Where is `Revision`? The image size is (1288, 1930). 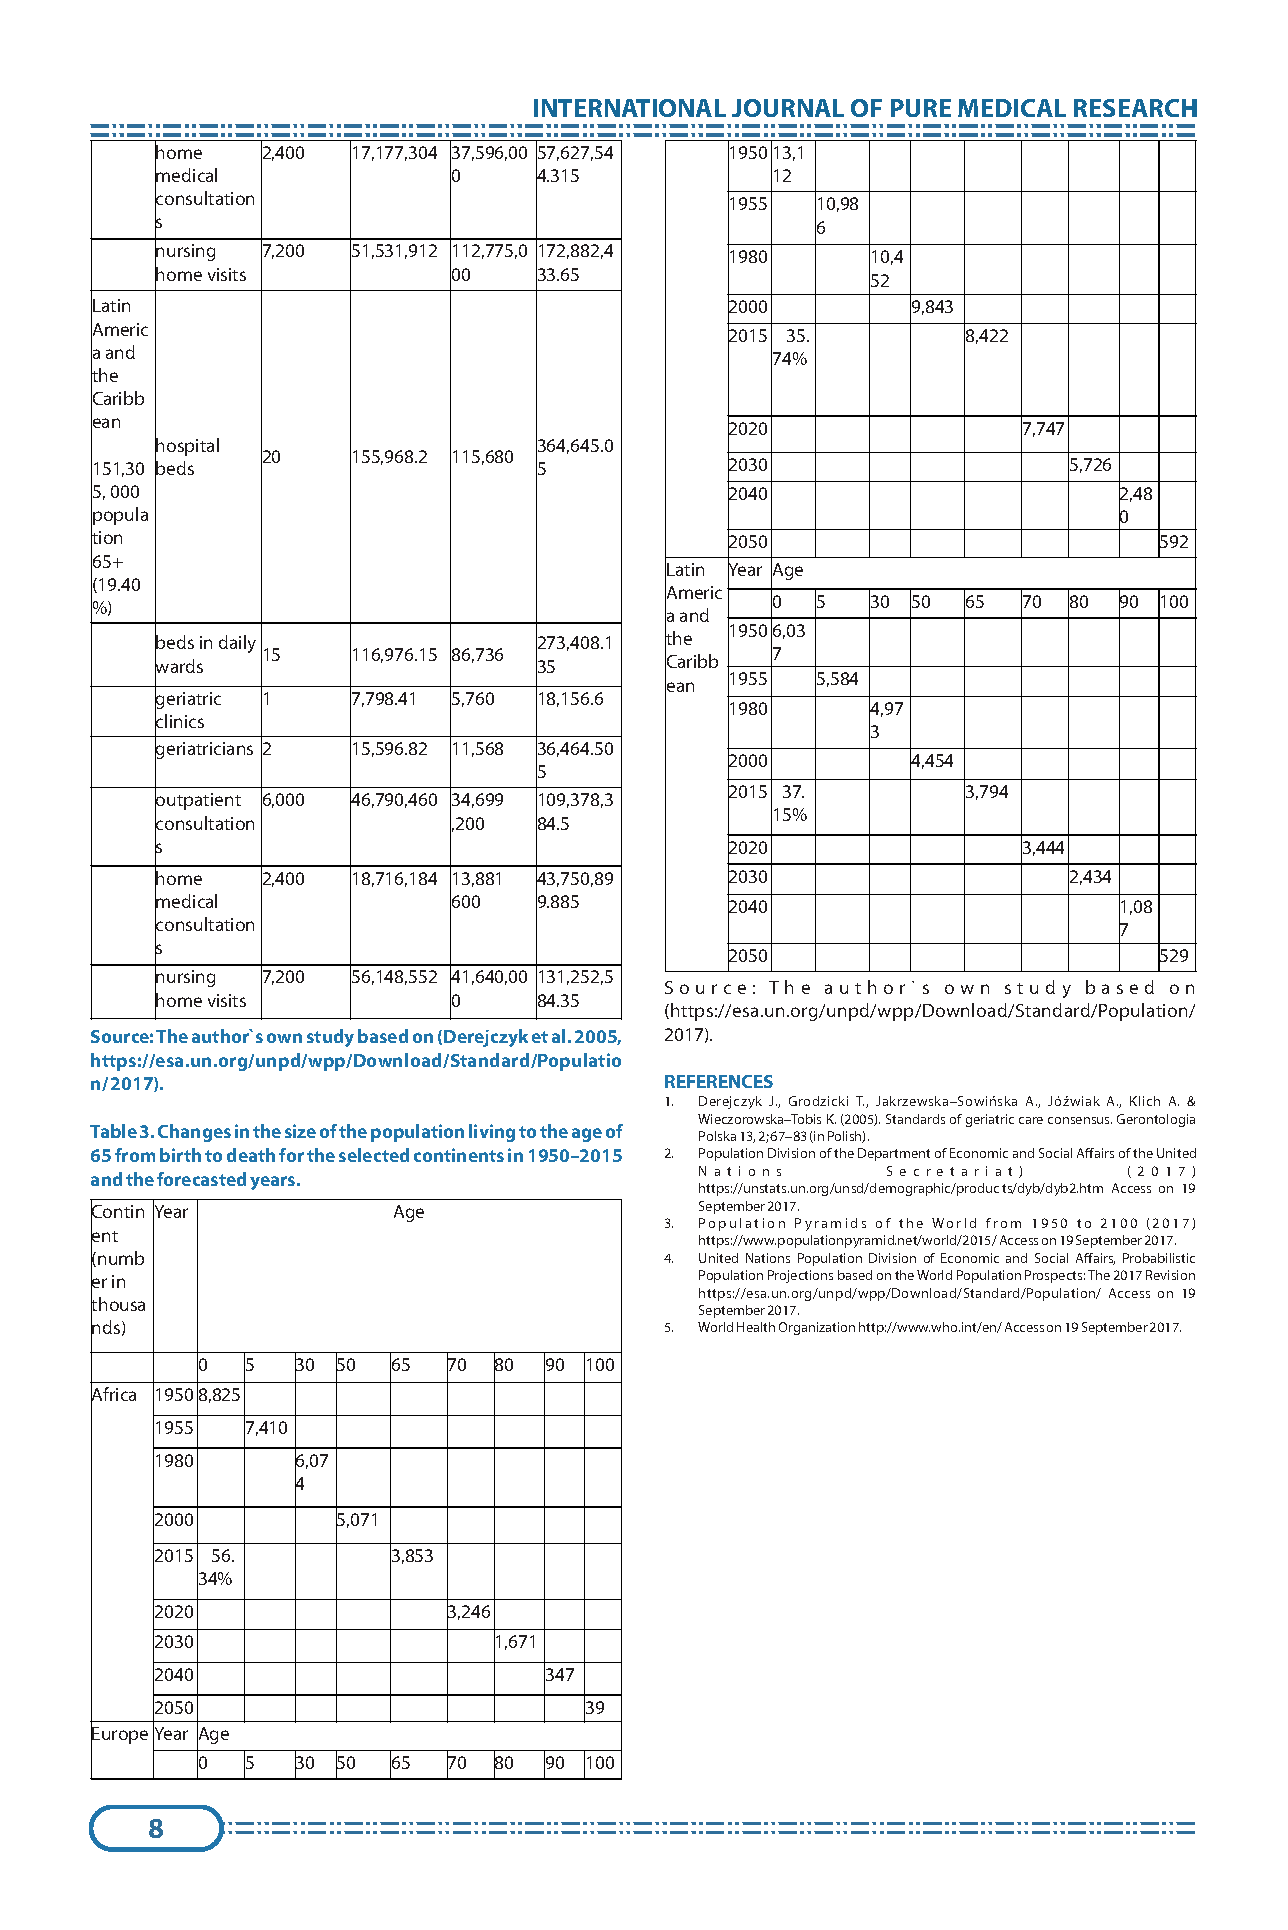
Revision is located at coordinates (1170, 1275).
